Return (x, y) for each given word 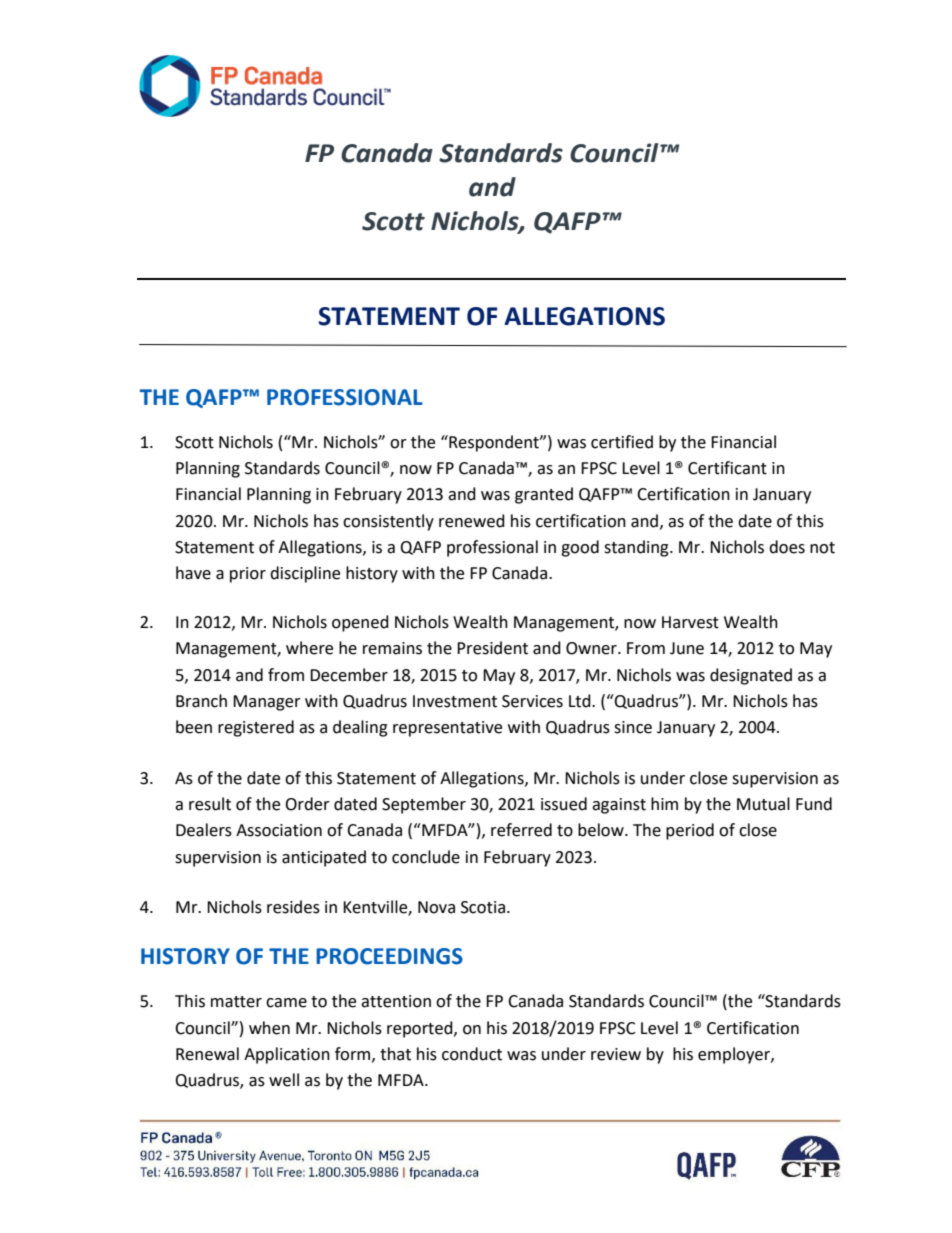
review (616, 1054)
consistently (388, 522)
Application (287, 1055)
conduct (472, 1054)
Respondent (494, 443)
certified (622, 442)
